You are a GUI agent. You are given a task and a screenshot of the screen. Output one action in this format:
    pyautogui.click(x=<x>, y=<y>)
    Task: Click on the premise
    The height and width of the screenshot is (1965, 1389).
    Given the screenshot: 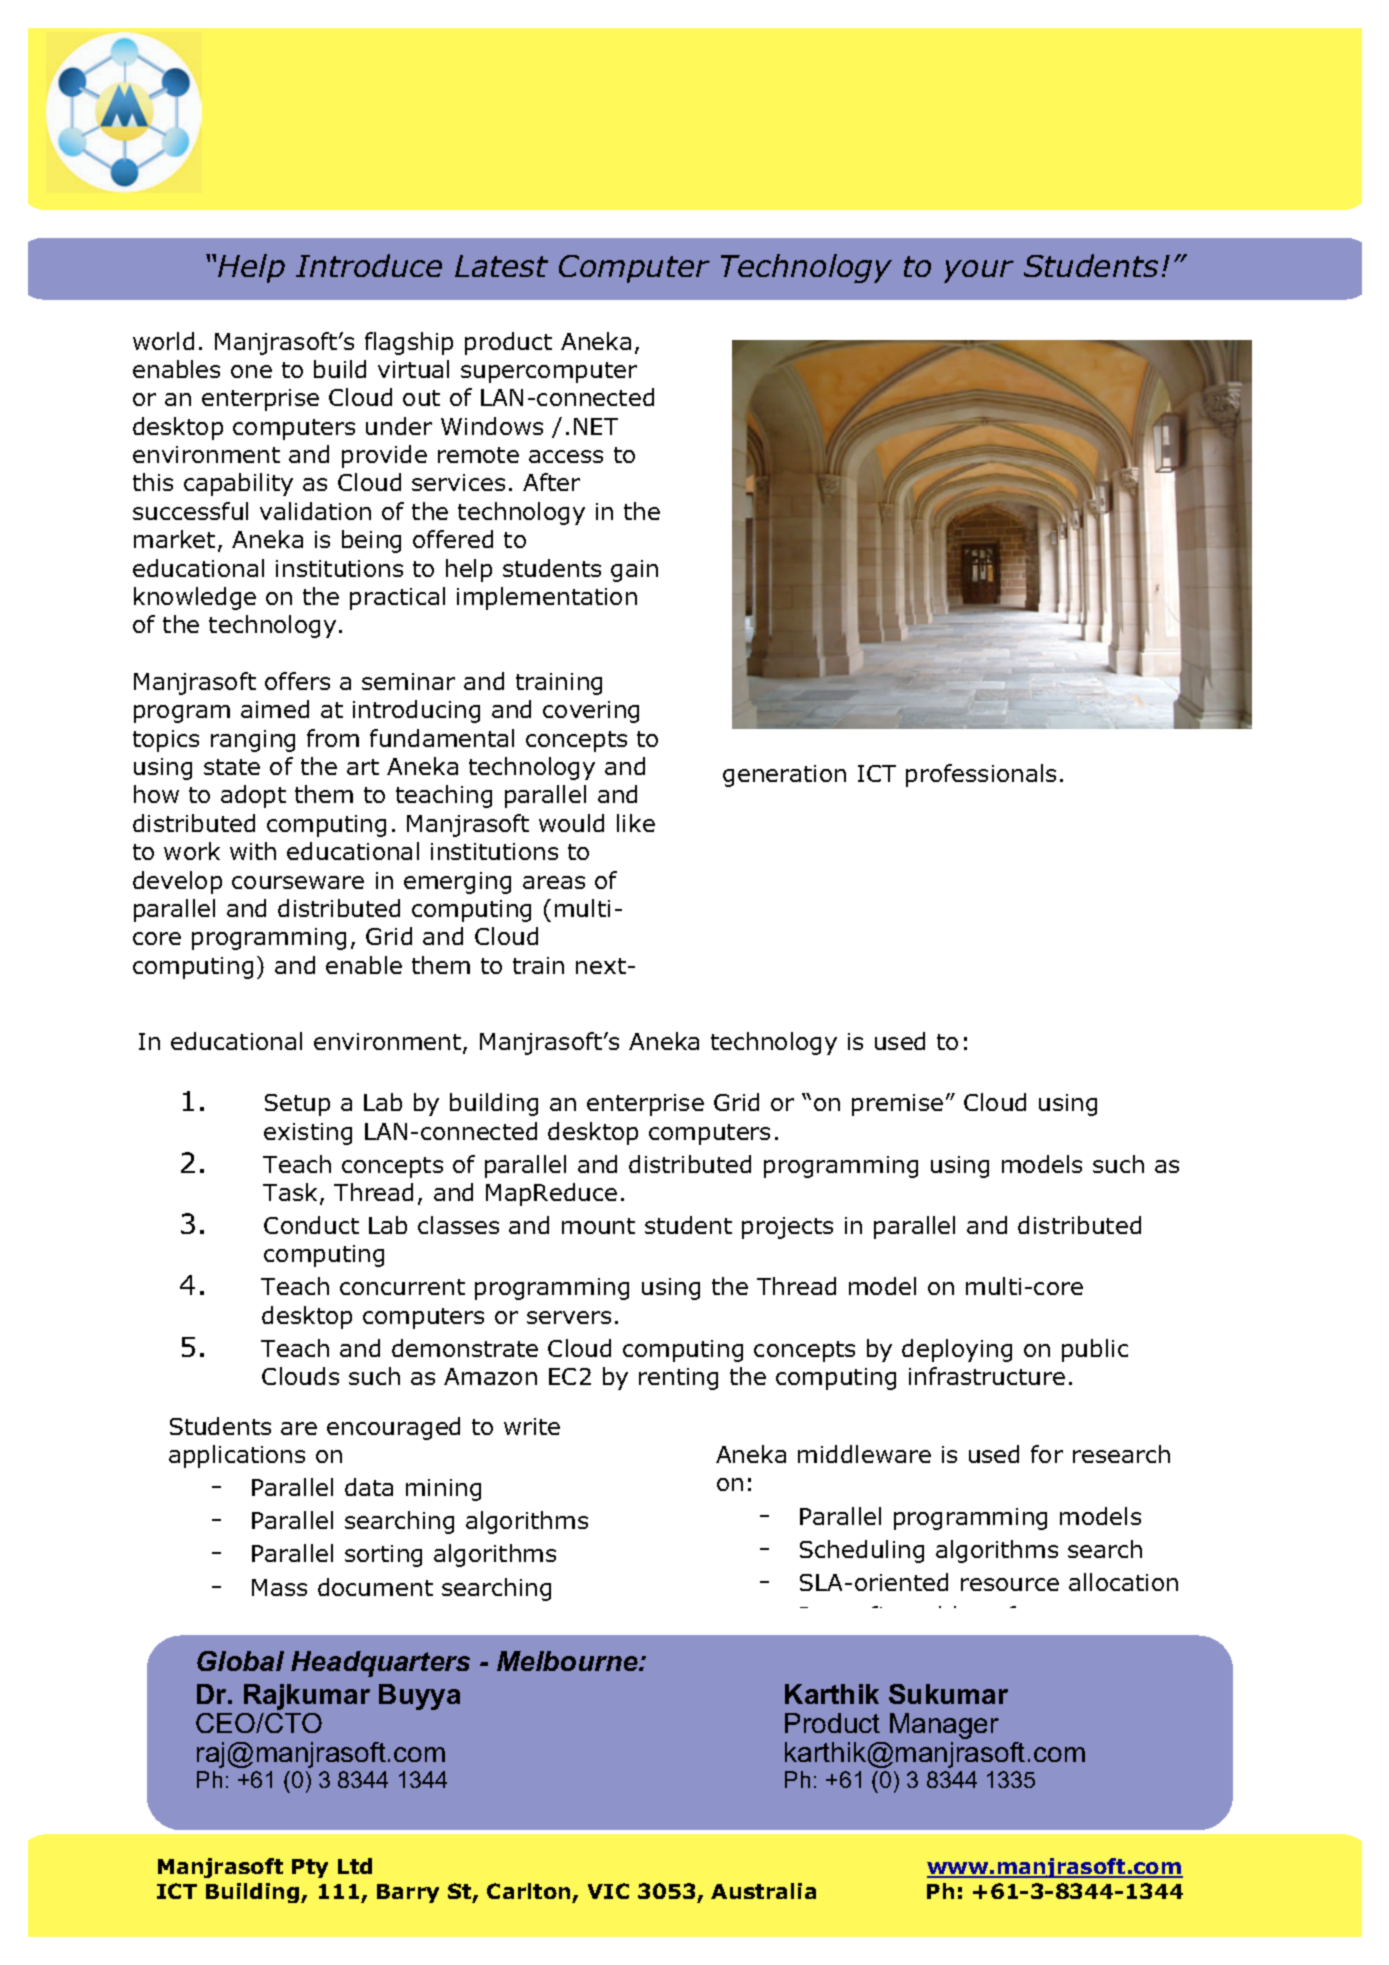 What is the action you would take?
    pyautogui.click(x=897, y=1105)
